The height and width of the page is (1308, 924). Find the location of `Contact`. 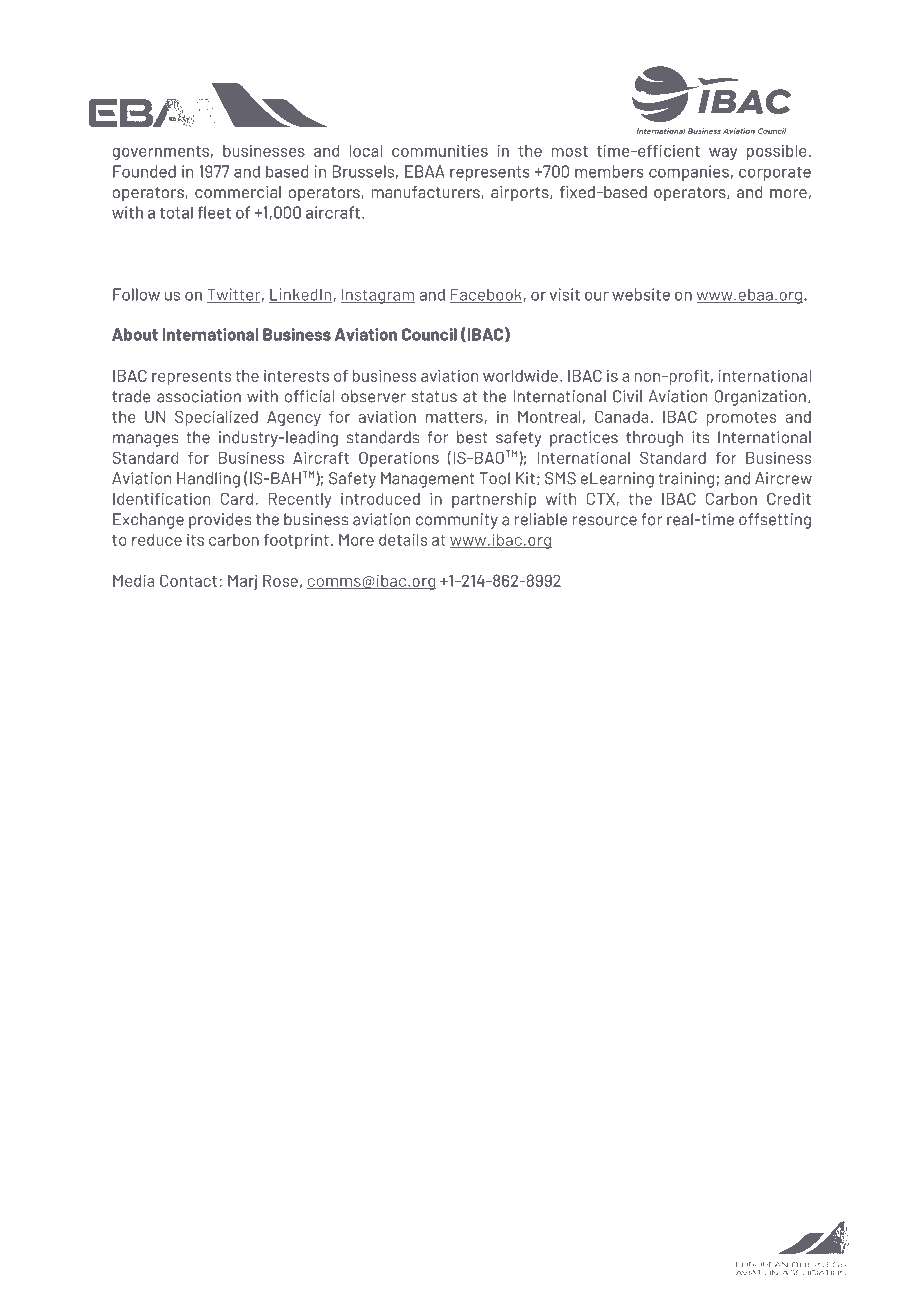

Contact is located at coordinates (188, 580).
